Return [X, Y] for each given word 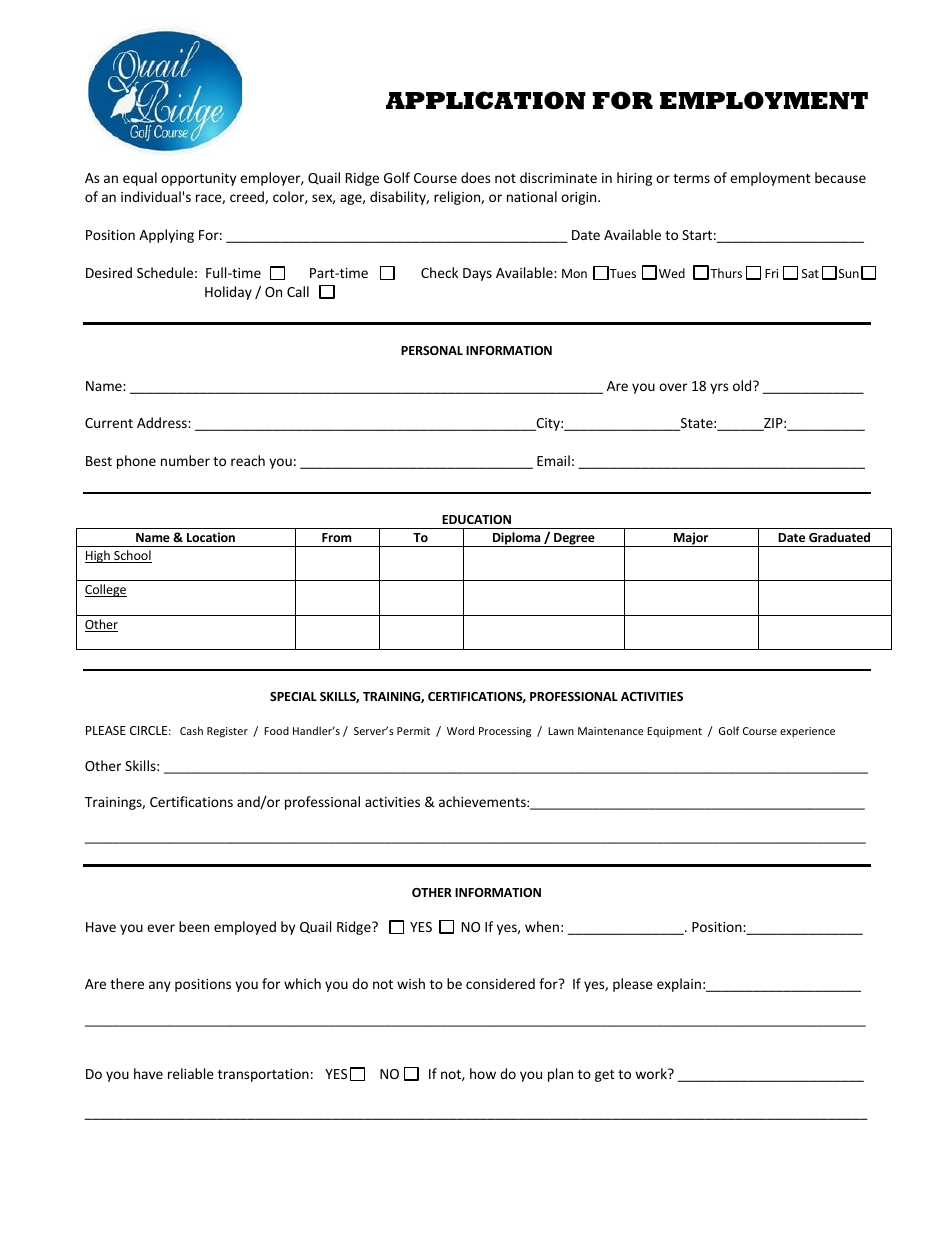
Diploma [517, 539]
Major [691, 539]
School [132, 556]
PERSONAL [432, 350]
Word [460, 730]
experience [807, 732]
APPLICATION [486, 100]
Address [163, 422]
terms [691, 178]
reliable [191, 1073]
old [743, 385]
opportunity [198, 179]
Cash [191, 730]
